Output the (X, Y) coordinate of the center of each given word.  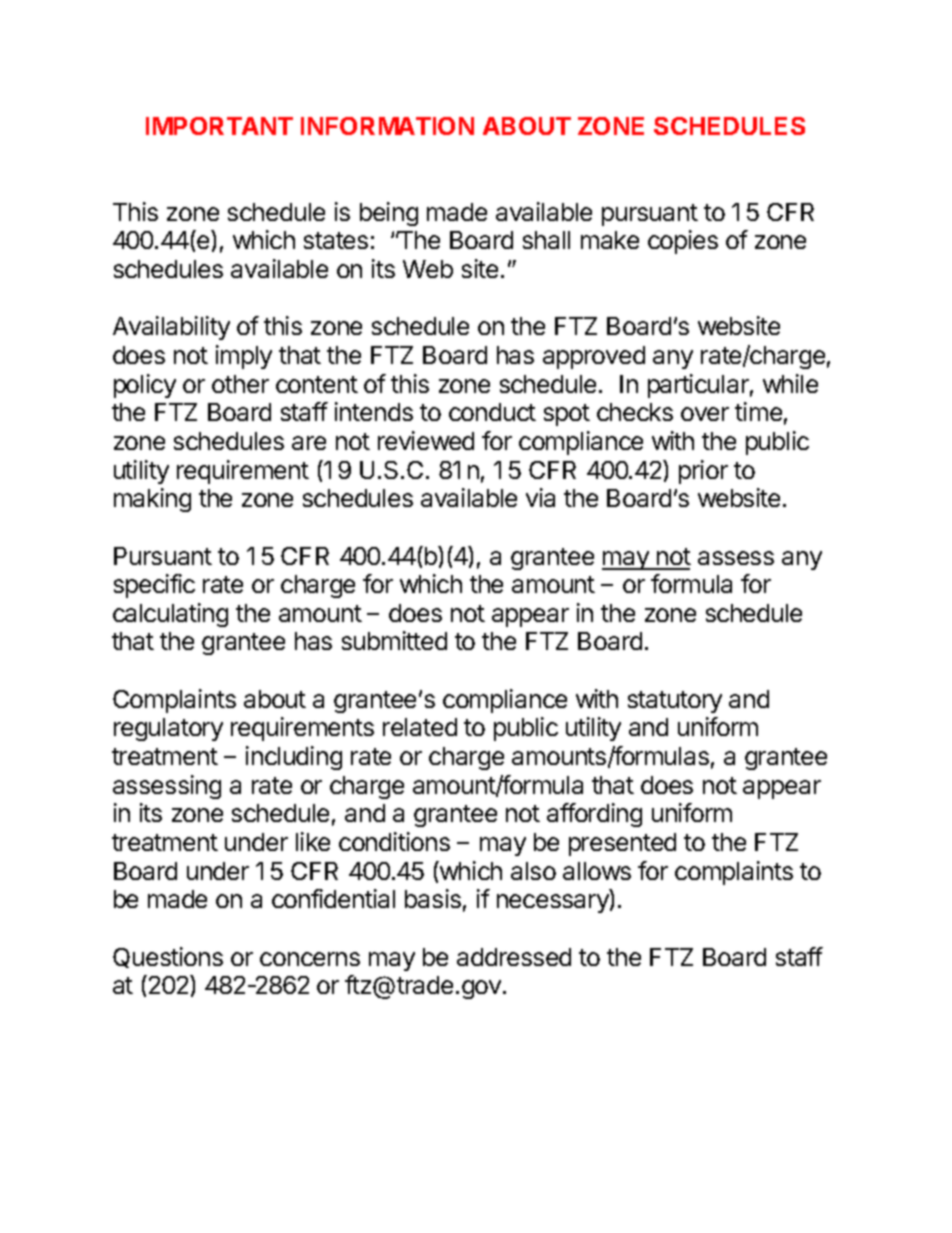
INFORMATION (387, 126)
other (240, 384)
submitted (394, 640)
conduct (492, 412)
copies (683, 242)
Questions (168, 957)
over (705, 414)
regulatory (168, 729)
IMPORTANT (219, 126)
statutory (675, 702)
